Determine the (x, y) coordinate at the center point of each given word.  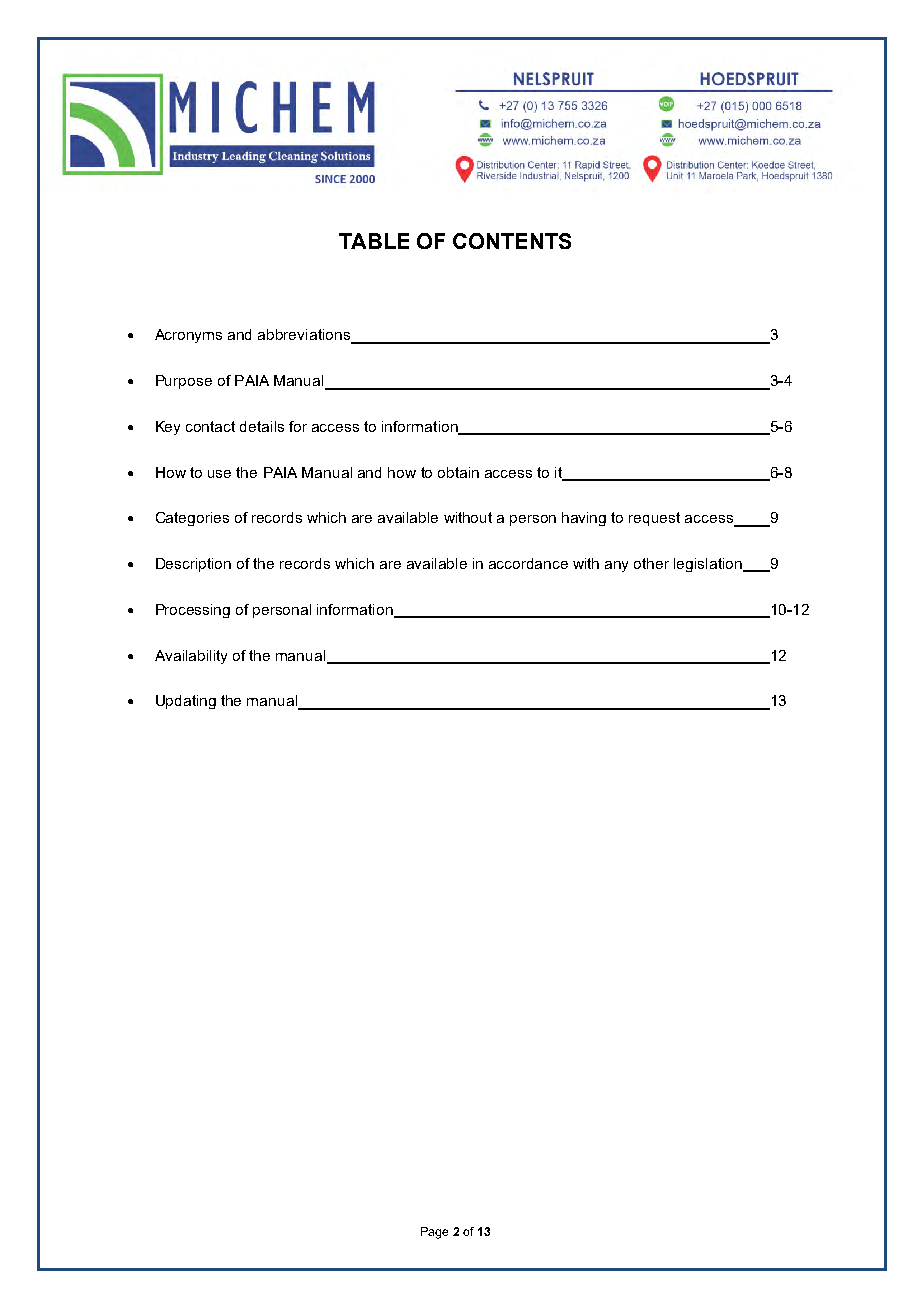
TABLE (374, 241)
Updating (186, 702)
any (616, 566)
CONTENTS (512, 241)
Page (434, 1233)
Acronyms (188, 336)
